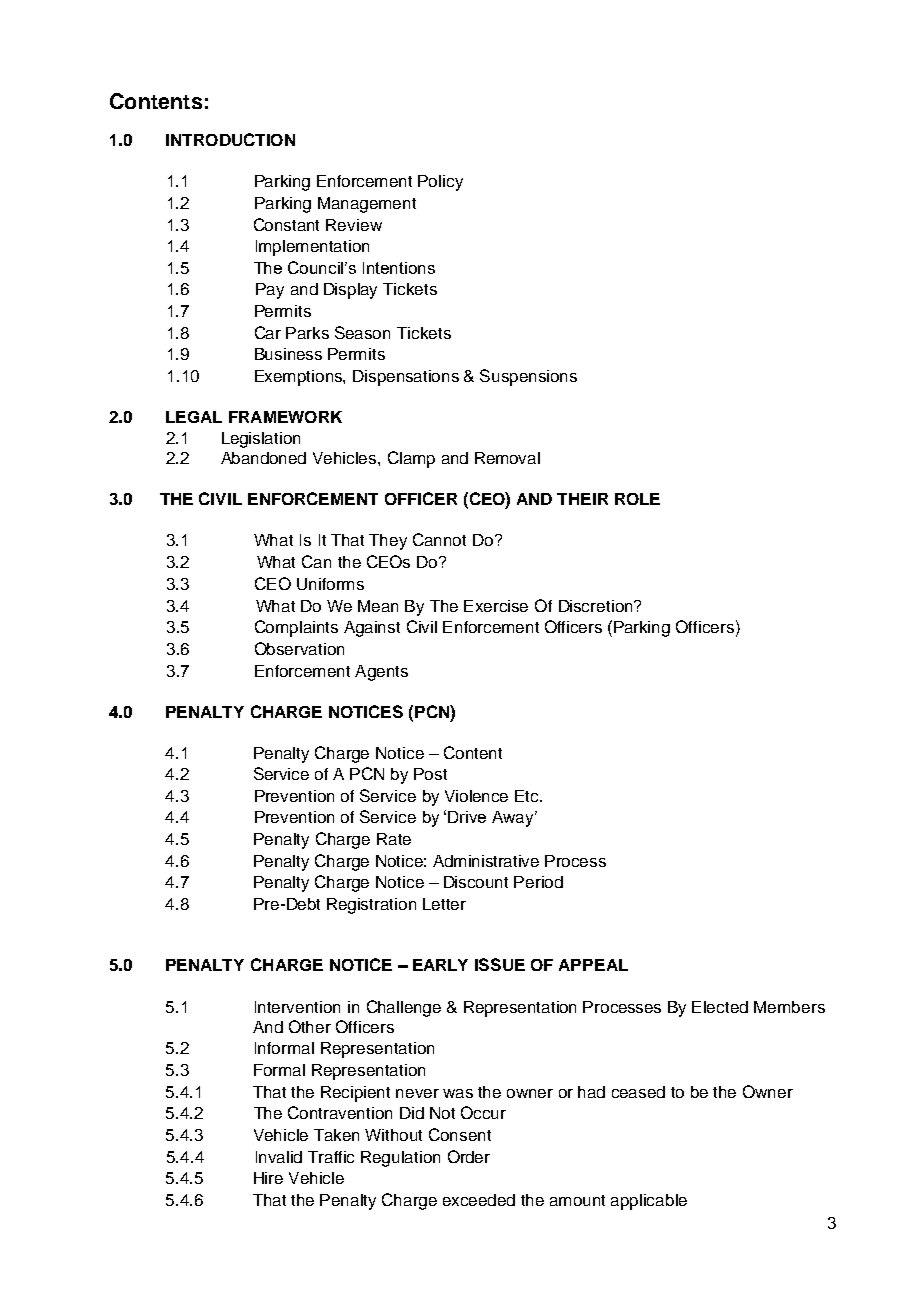 This page has width=924, height=1308. What do you see at coordinates (297, 1007) in the page?
I see `Intervention` at bounding box center [297, 1007].
